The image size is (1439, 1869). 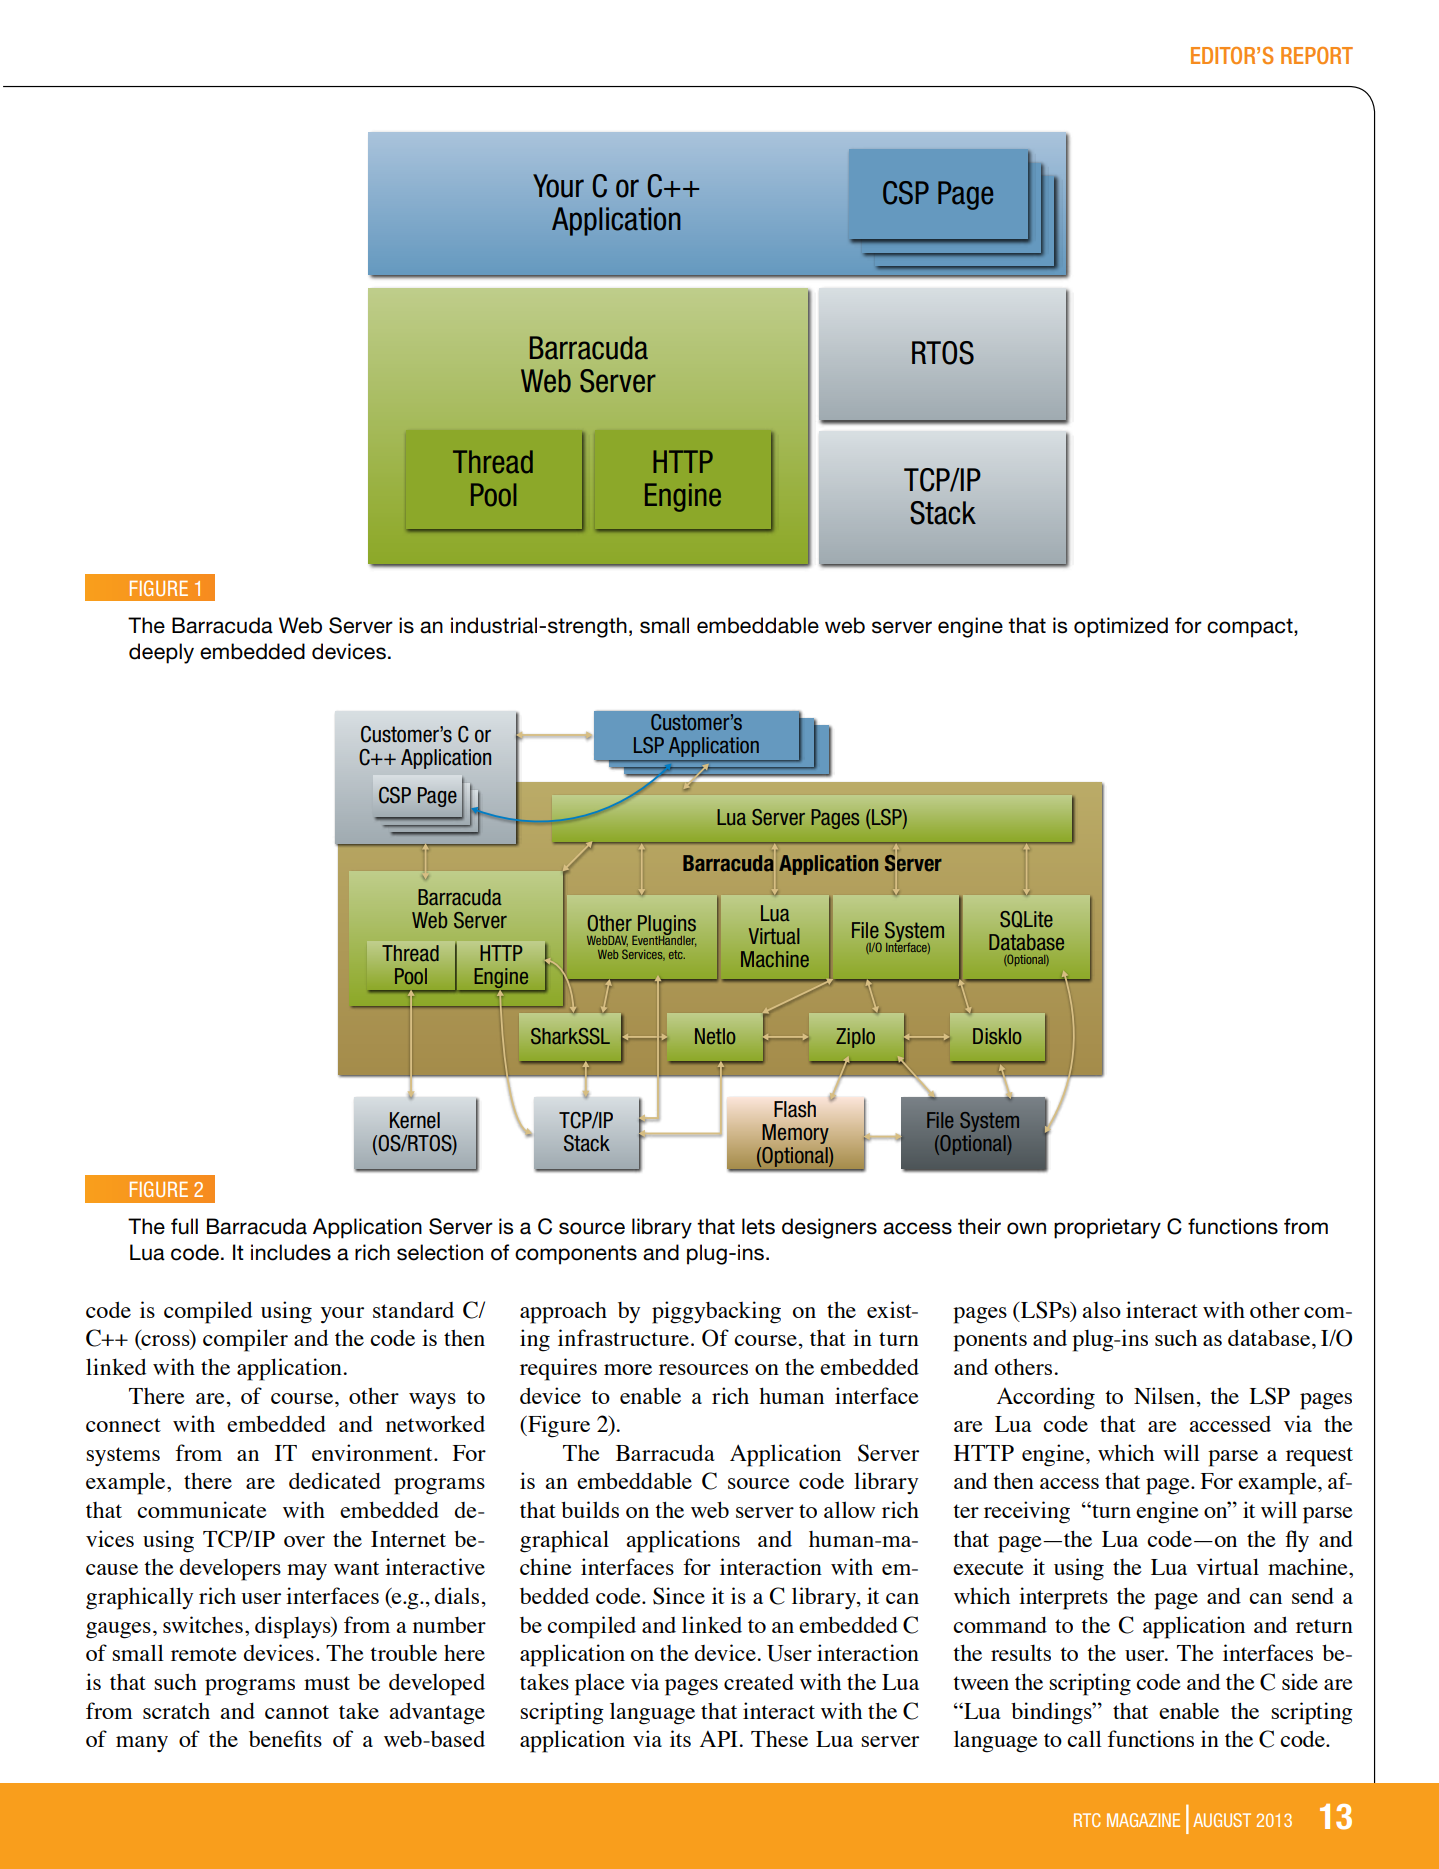 I want to click on proprietary, so click(x=1107, y=1228).
